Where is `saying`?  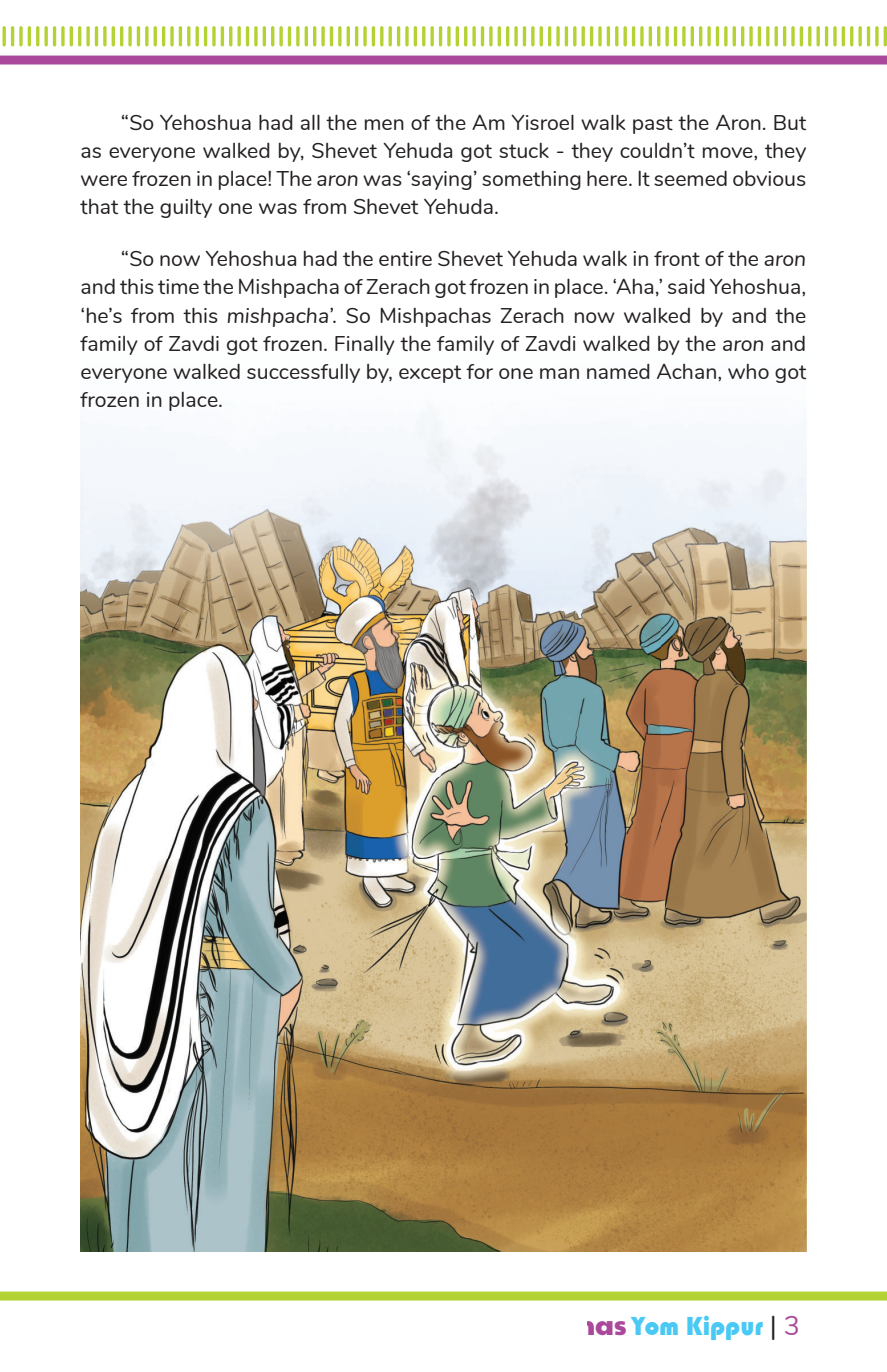 saying is located at coordinates (440, 180).
